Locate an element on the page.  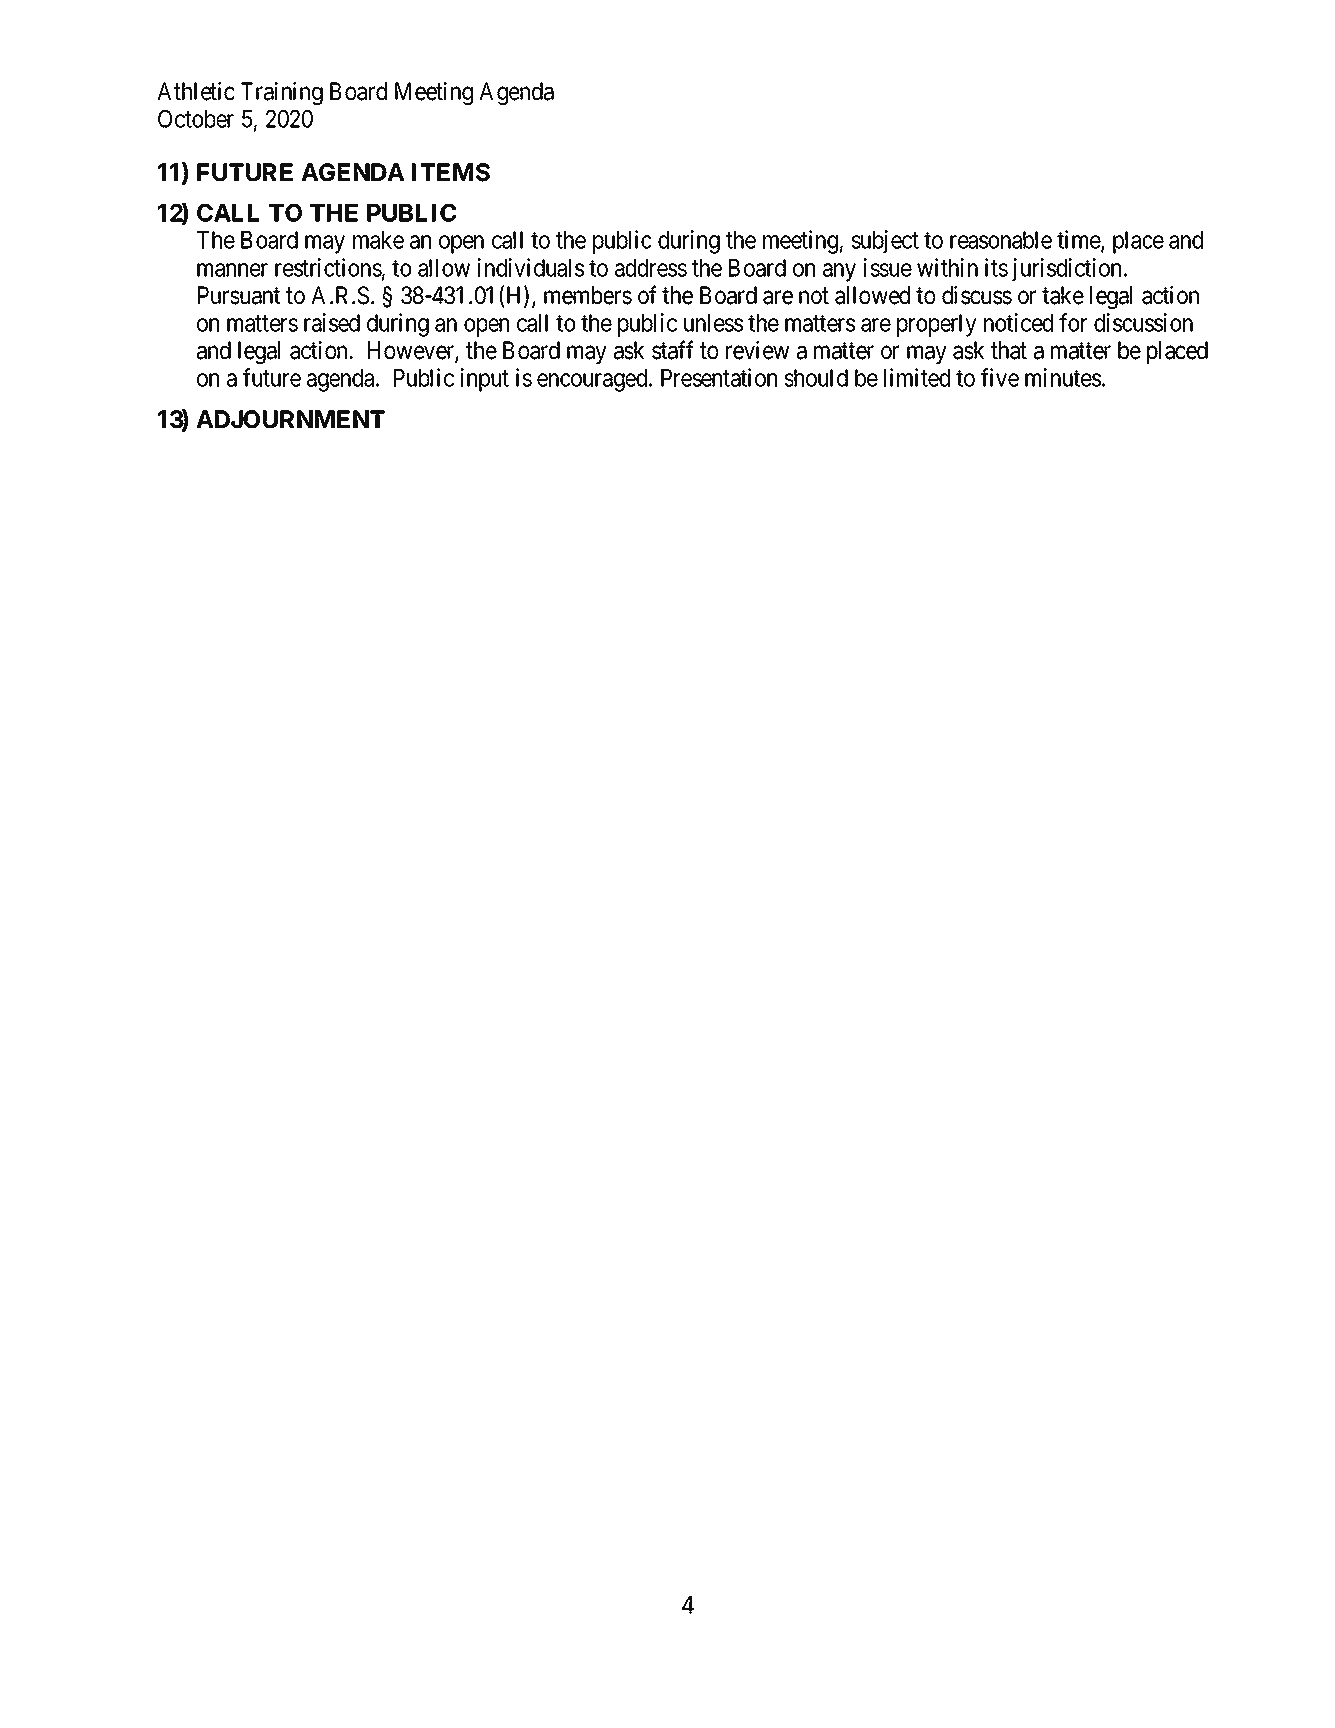
subject is located at coordinates (885, 242).
